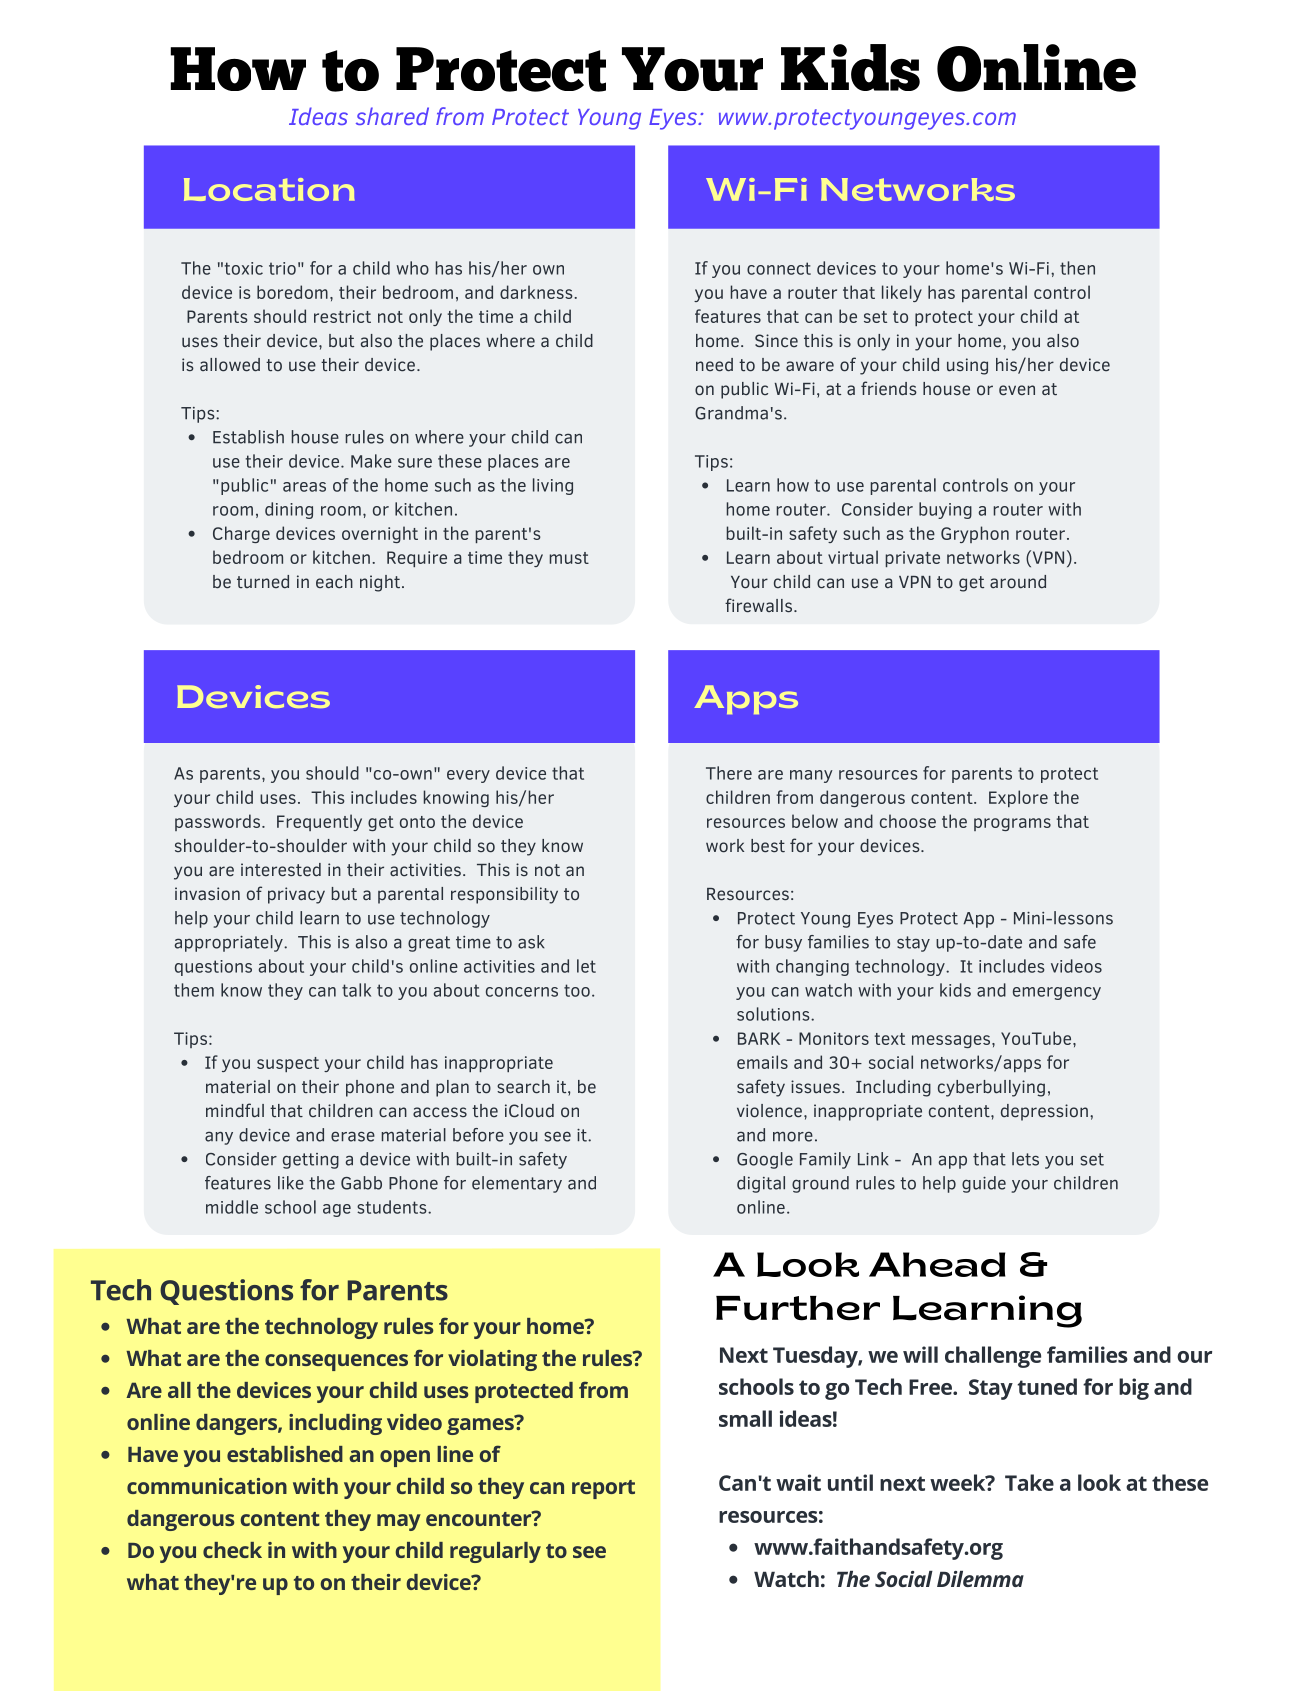 The width and height of the page is (1306, 1691). I want to click on programs, so click(1012, 824).
